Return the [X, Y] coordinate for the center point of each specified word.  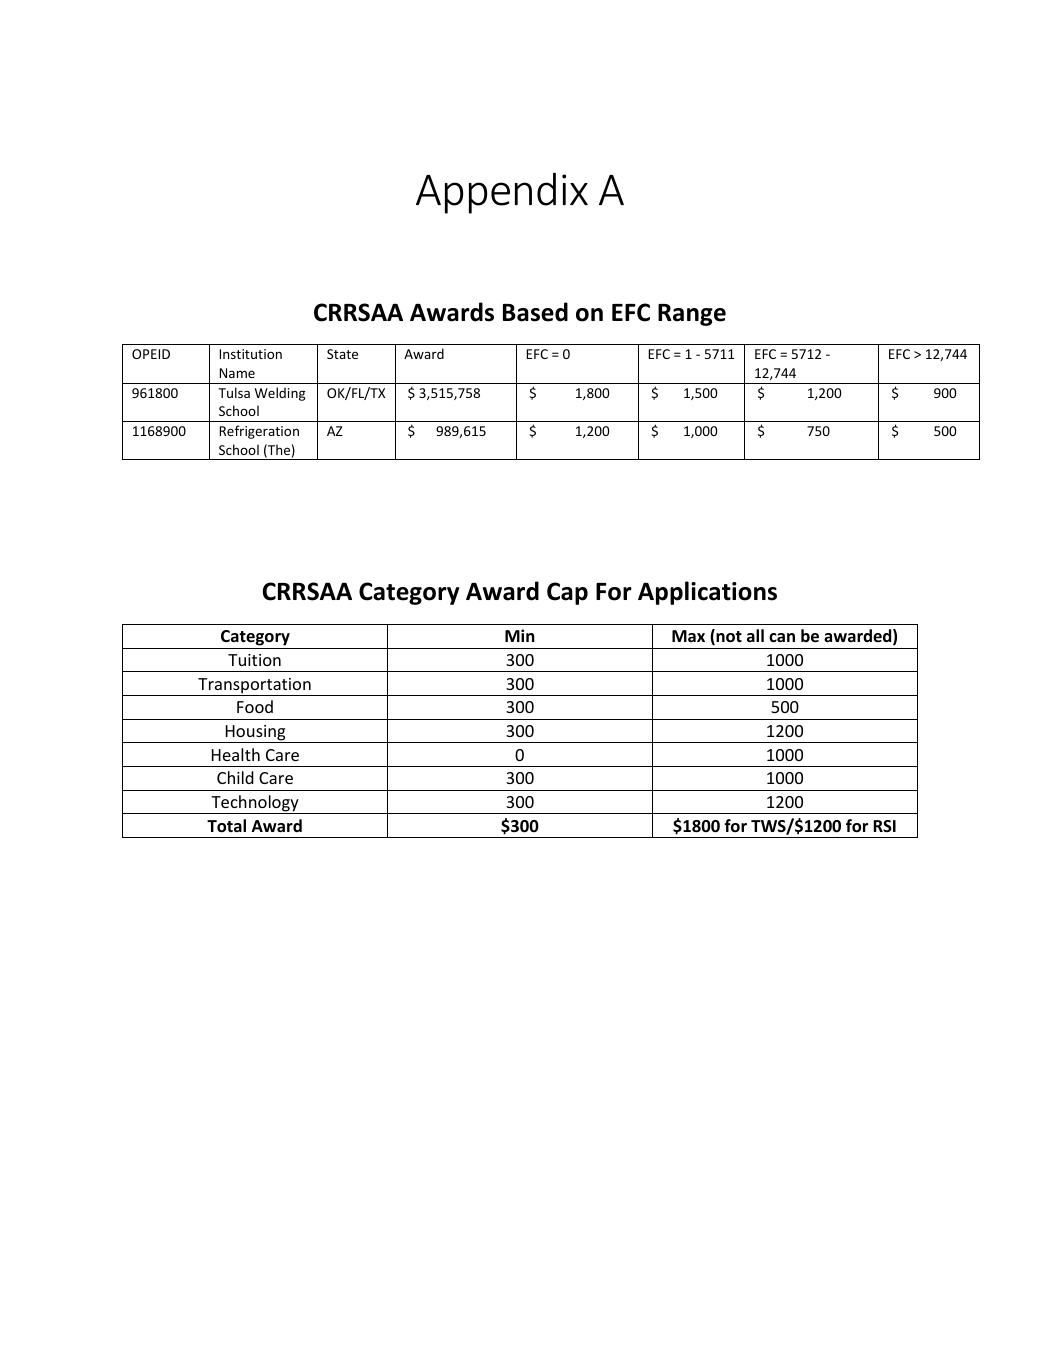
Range [692, 315]
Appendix [502, 193]
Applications [707, 593]
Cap [567, 593]
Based [535, 312]
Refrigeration [259, 432]
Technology [255, 804]
